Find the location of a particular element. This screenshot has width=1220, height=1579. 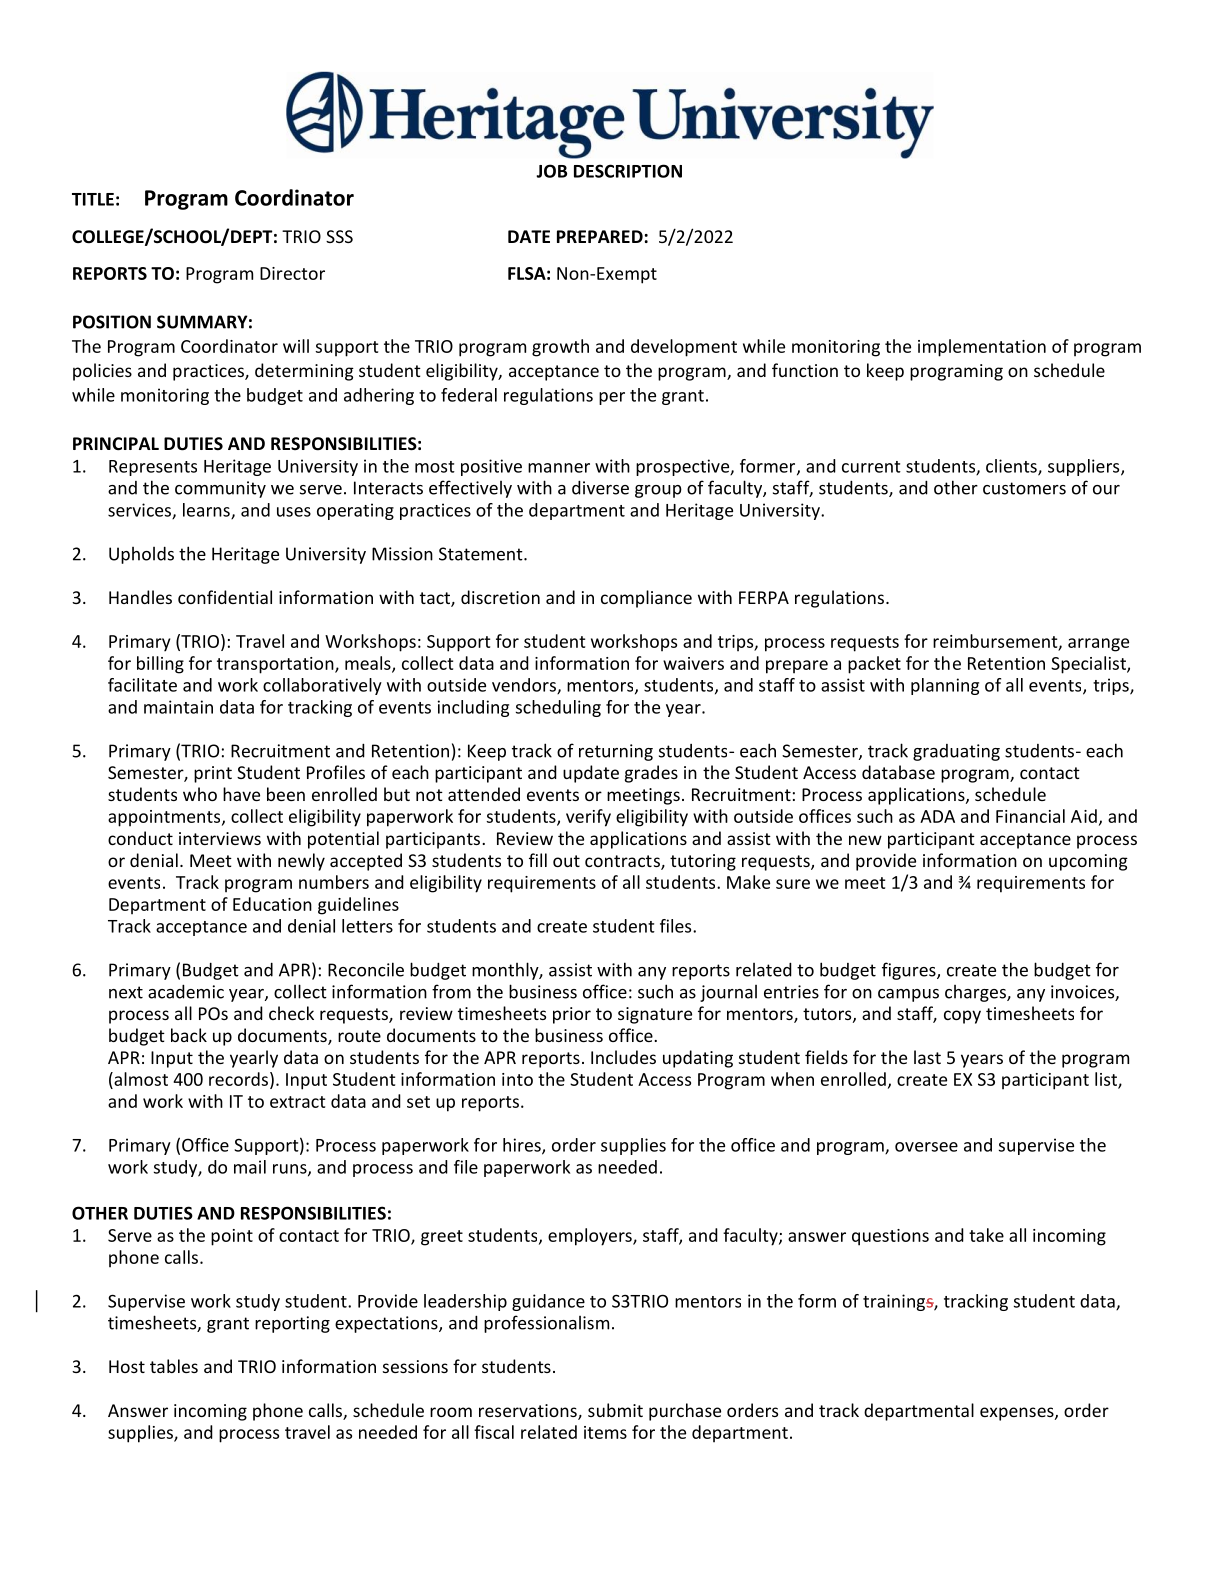

tables is located at coordinates (174, 1366).
